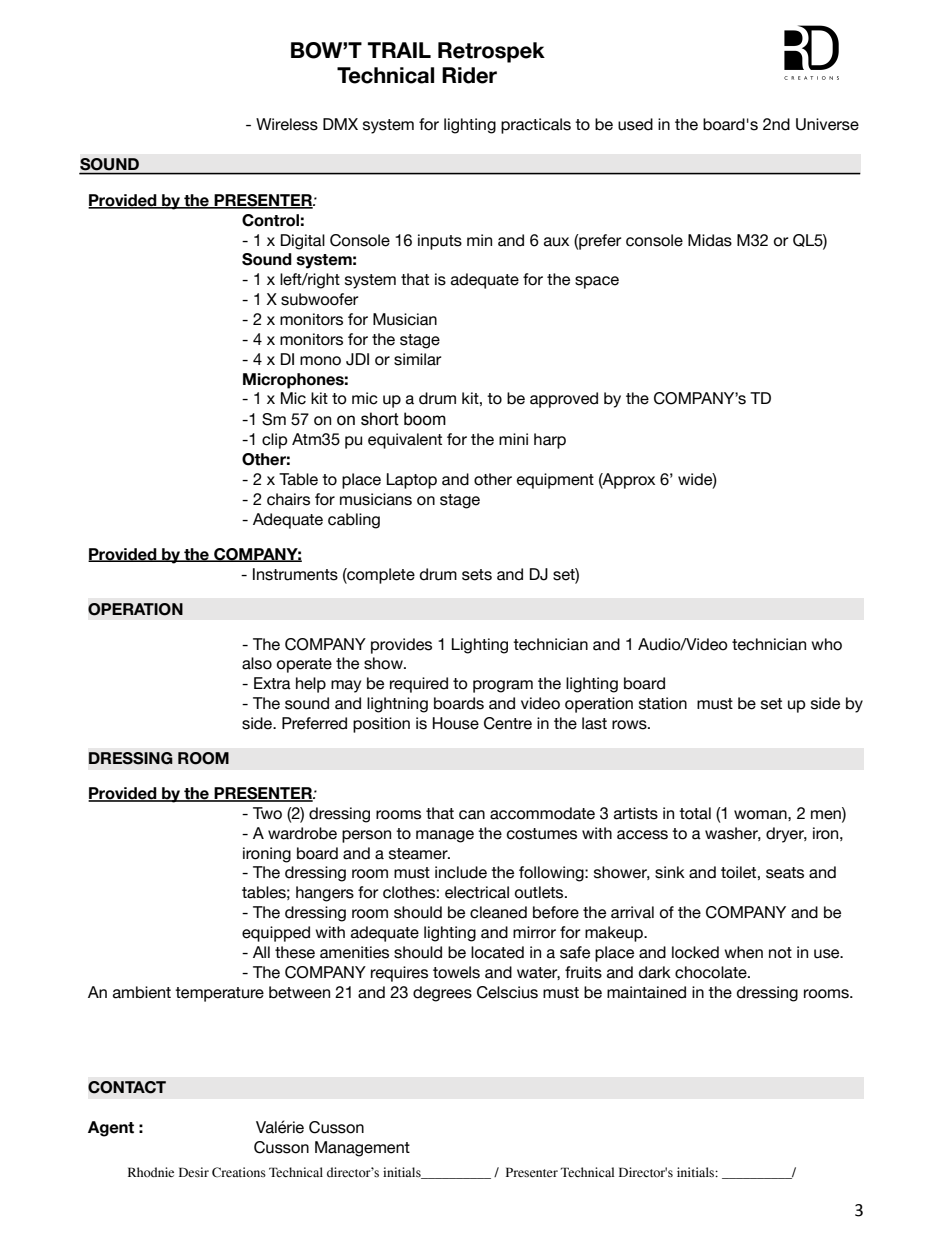 This screenshot has width=952, height=1233. I want to click on cleaned, so click(498, 912).
